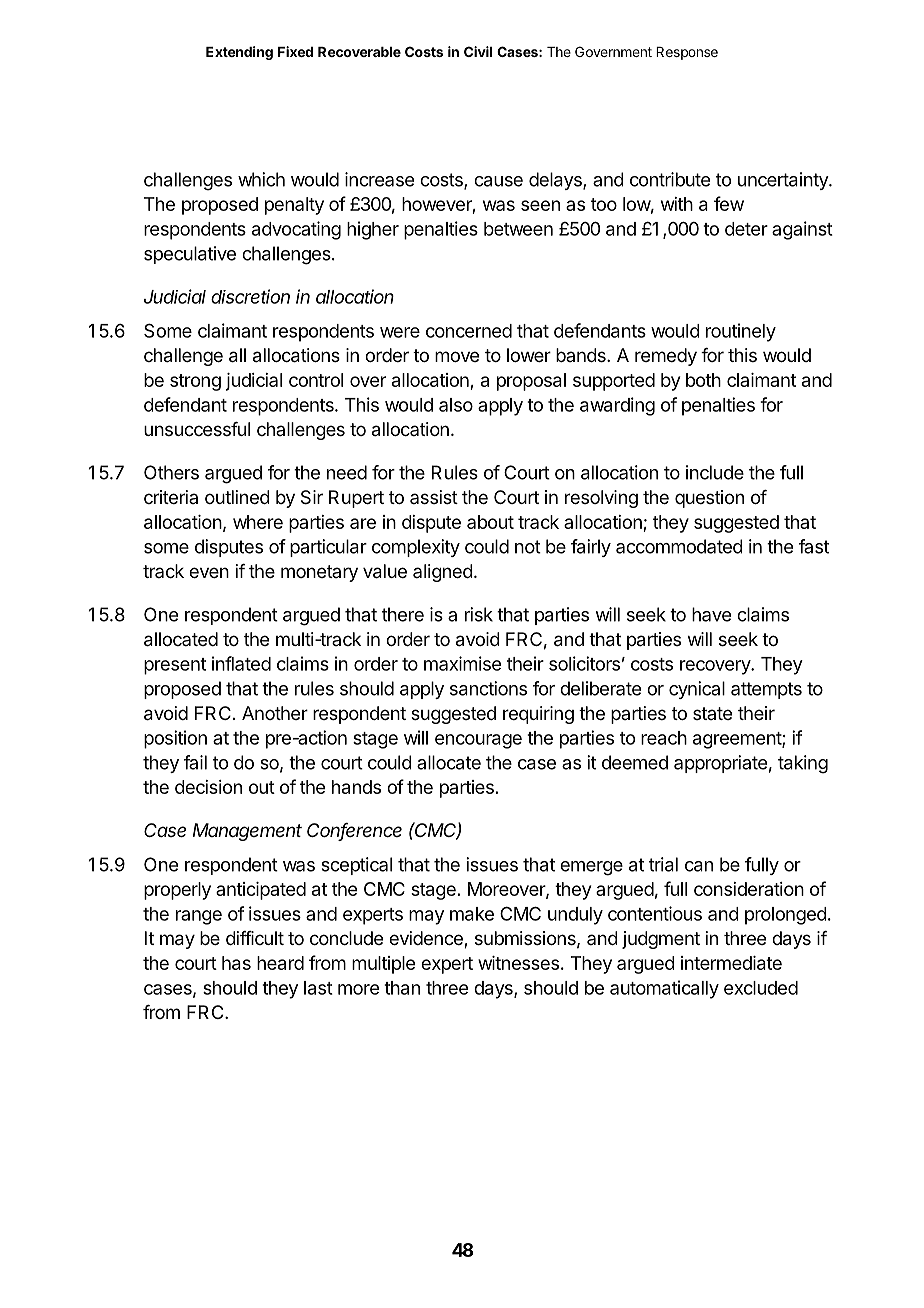  Describe the element at coordinates (469, 331) in the screenshot. I see `concerned` at that location.
